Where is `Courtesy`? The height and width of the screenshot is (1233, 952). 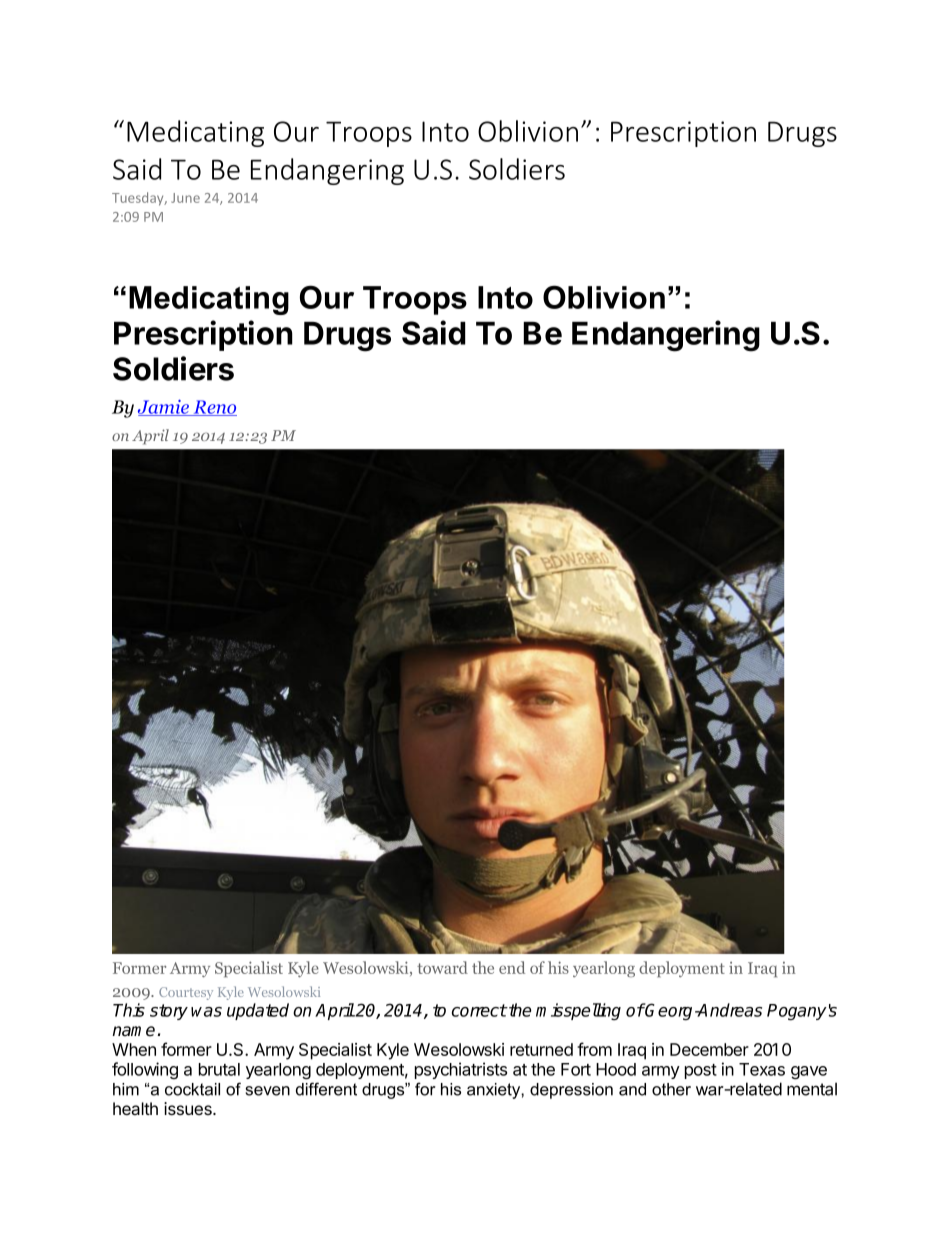 Courtesy is located at coordinates (186, 993).
